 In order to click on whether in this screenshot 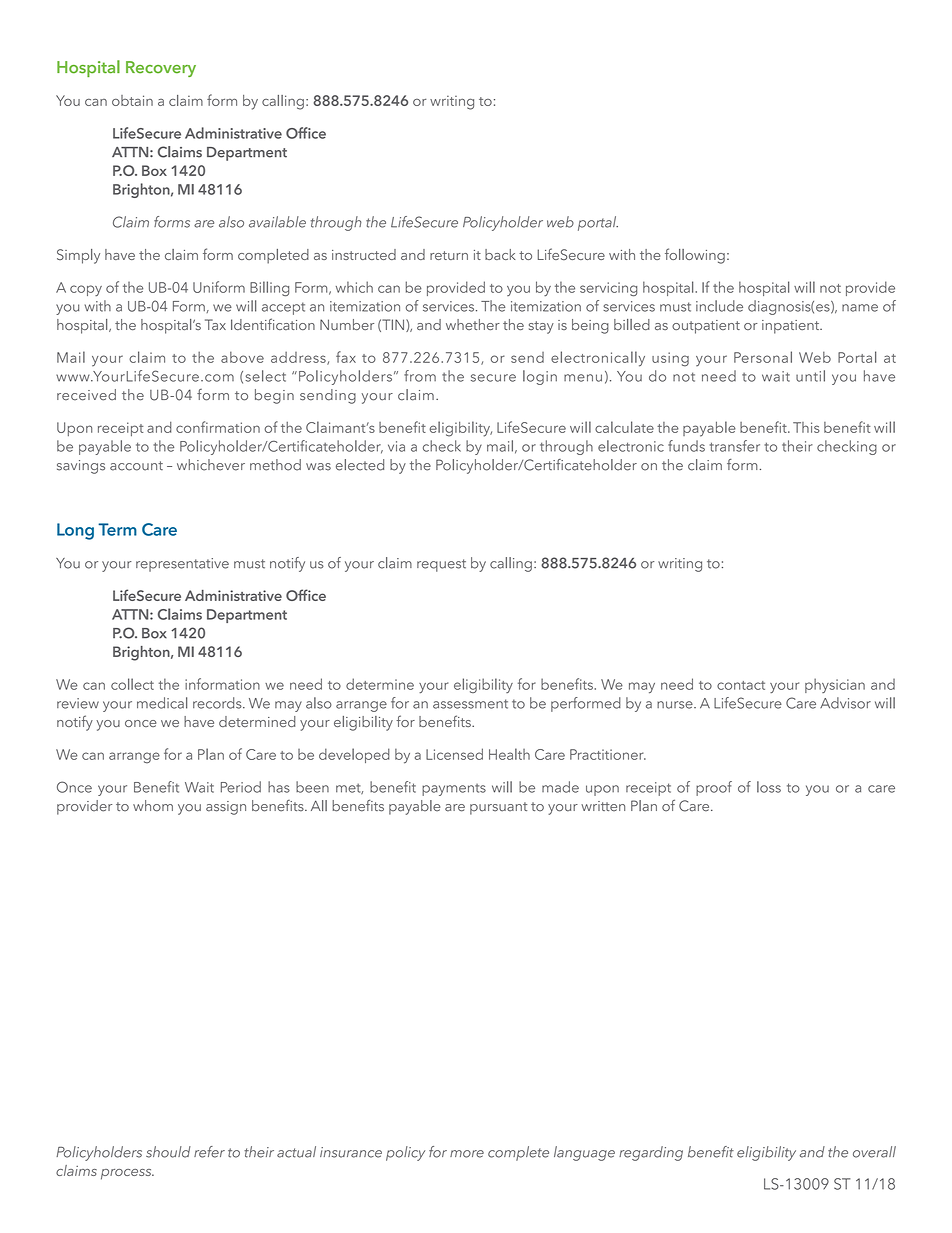, I will do `click(473, 324)`.
